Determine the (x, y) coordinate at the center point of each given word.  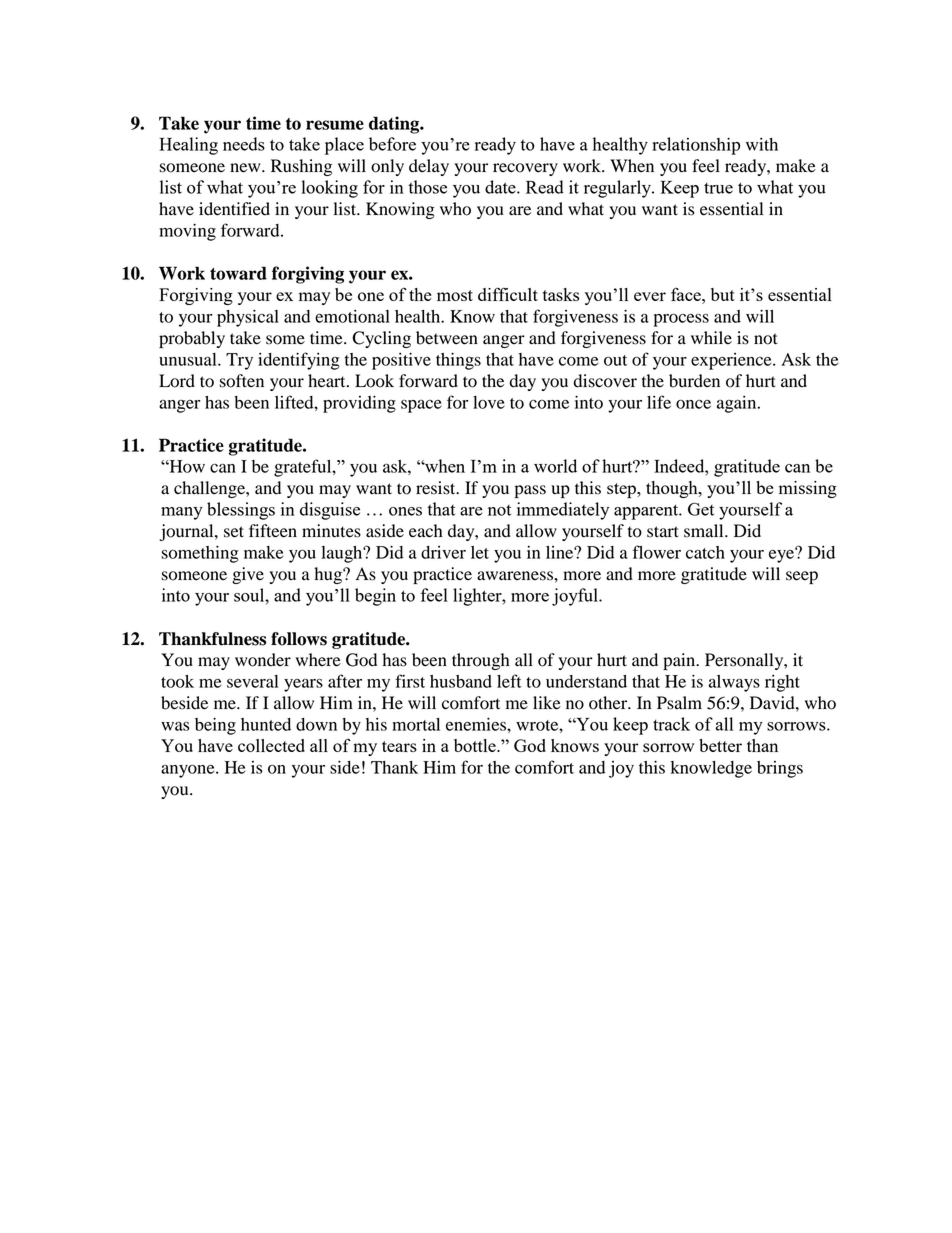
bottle (476, 745)
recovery (525, 169)
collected (271, 745)
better (720, 745)
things (458, 361)
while (711, 338)
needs (244, 144)
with (762, 144)
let (480, 552)
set (234, 532)
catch (705, 552)
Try (239, 361)
